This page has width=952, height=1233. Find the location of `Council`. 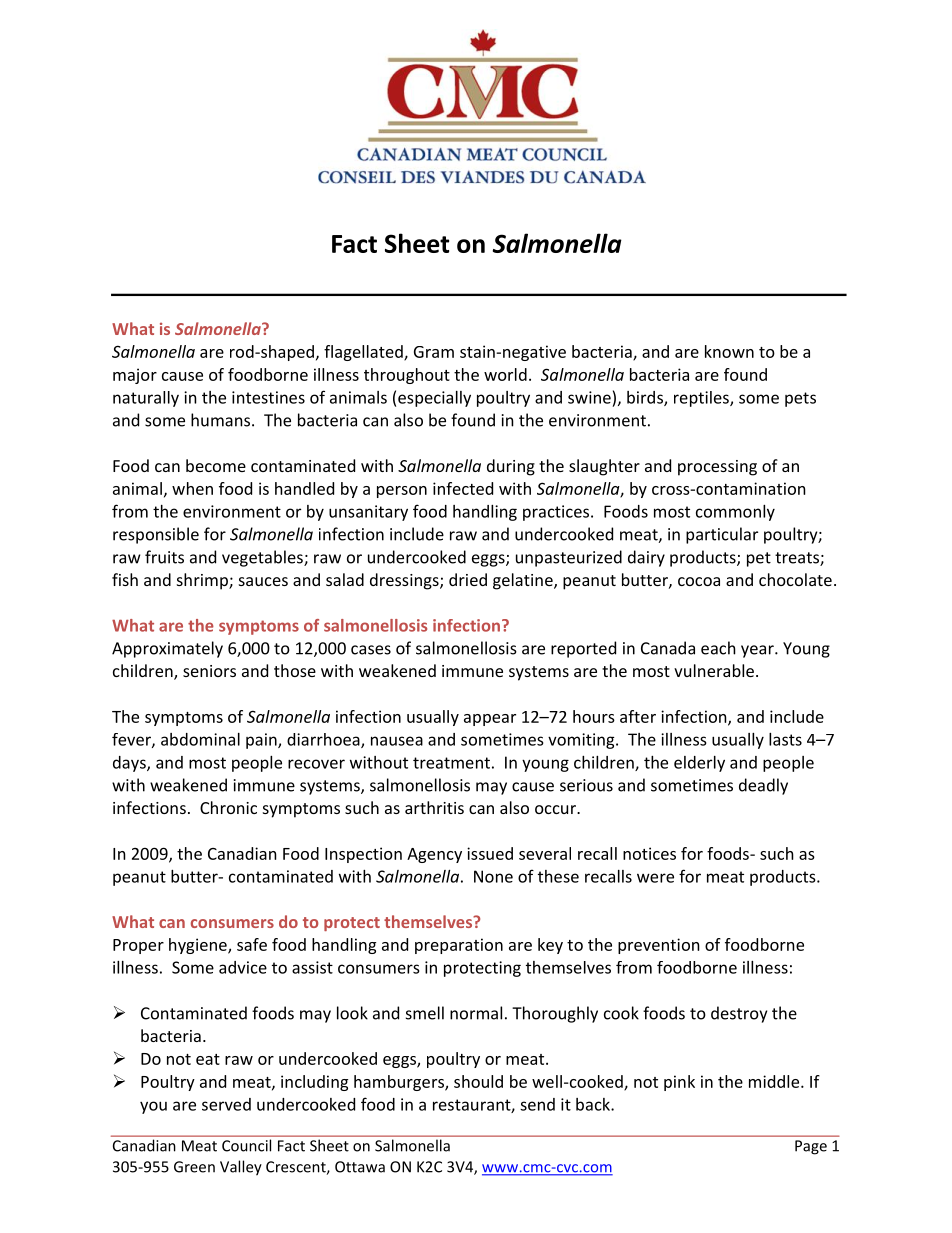

Council is located at coordinates (246, 1145).
